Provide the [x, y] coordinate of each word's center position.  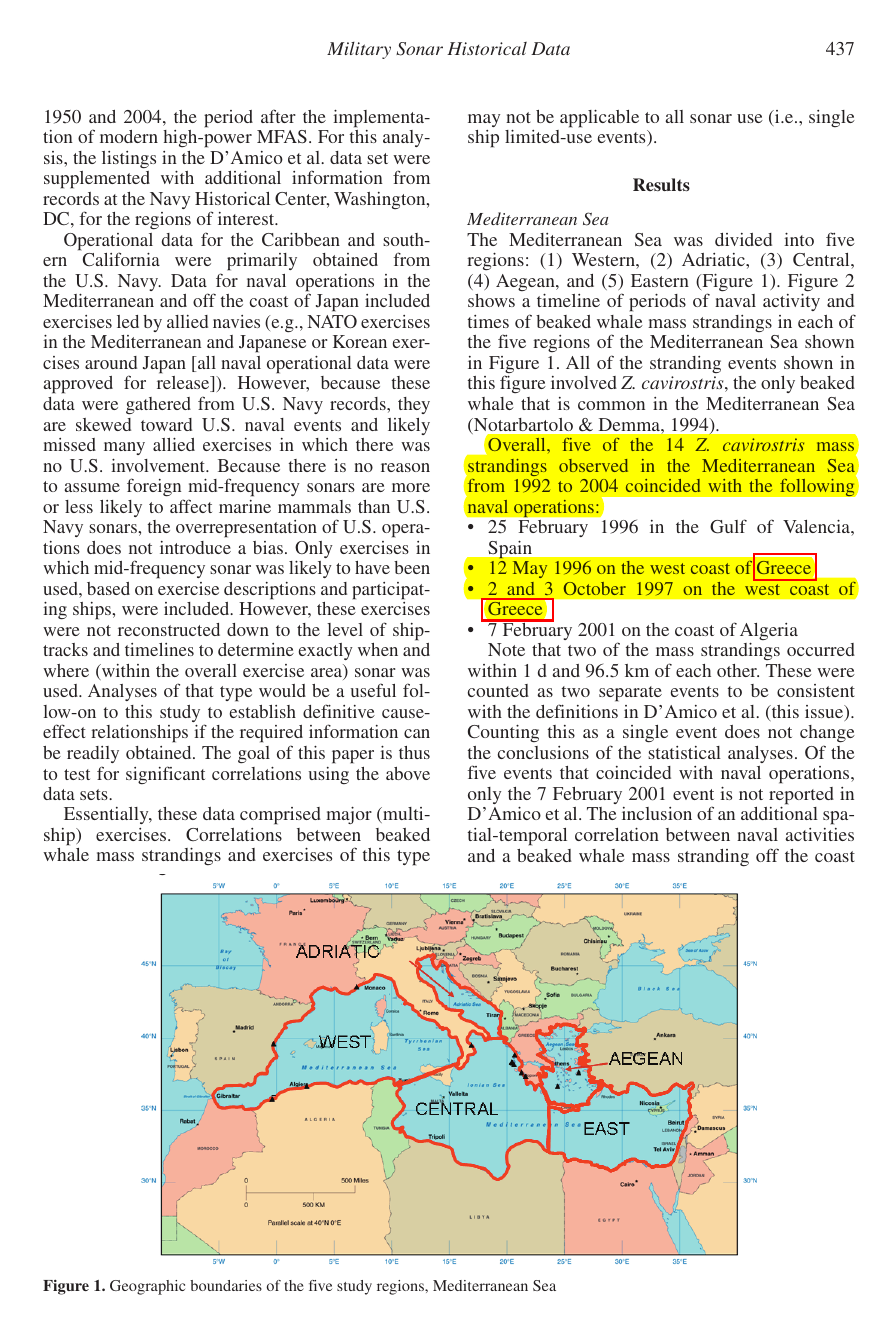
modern [129, 136]
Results [661, 184]
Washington [381, 200]
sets [95, 794]
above [408, 773]
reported [801, 796]
